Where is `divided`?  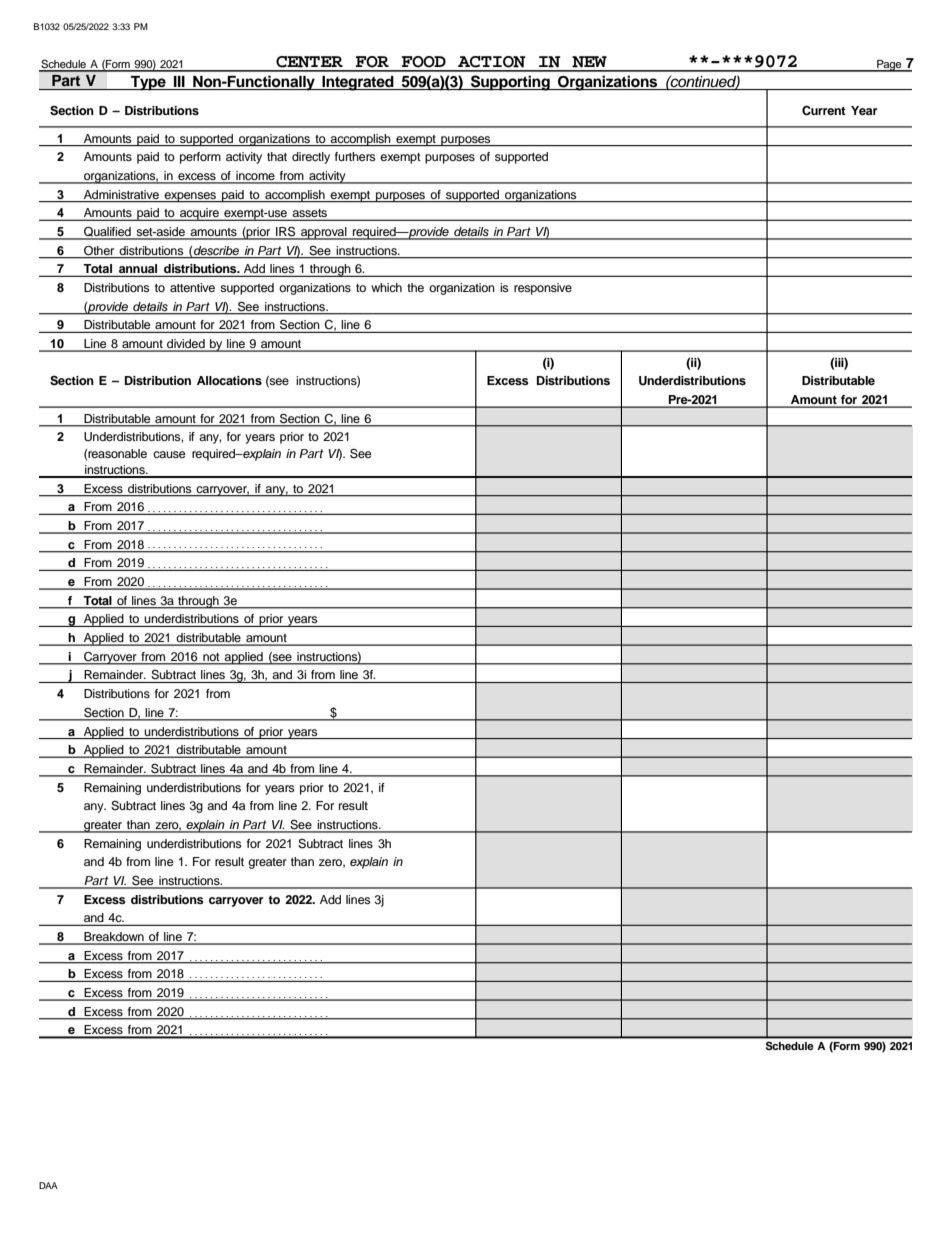
divided is located at coordinates (186, 345).
